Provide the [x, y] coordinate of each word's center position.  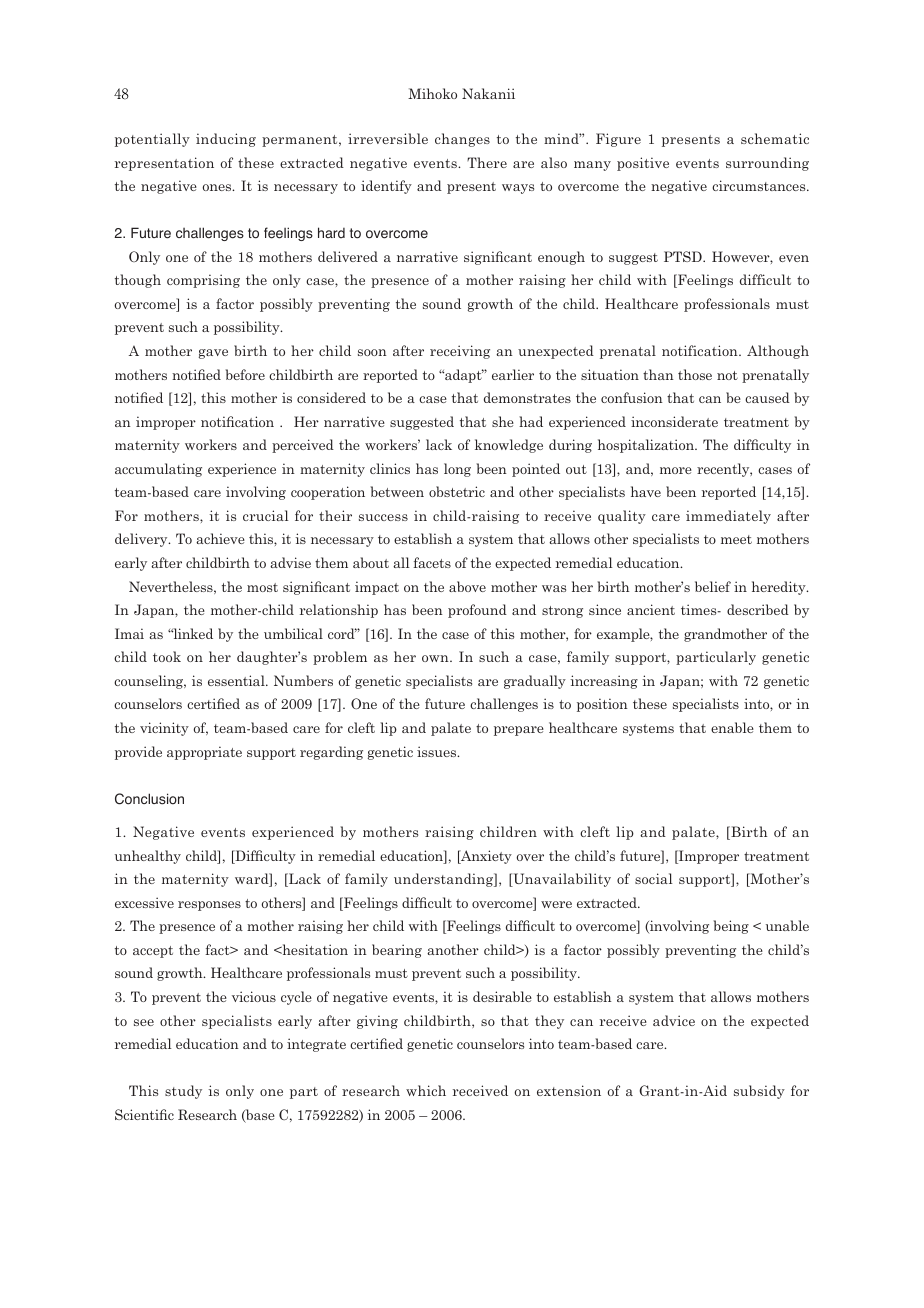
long [457, 470]
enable [732, 727]
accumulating [158, 470]
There [487, 162]
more [676, 470]
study [183, 1092]
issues [438, 751]
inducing [226, 140]
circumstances [760, 185]
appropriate [204, 753]
